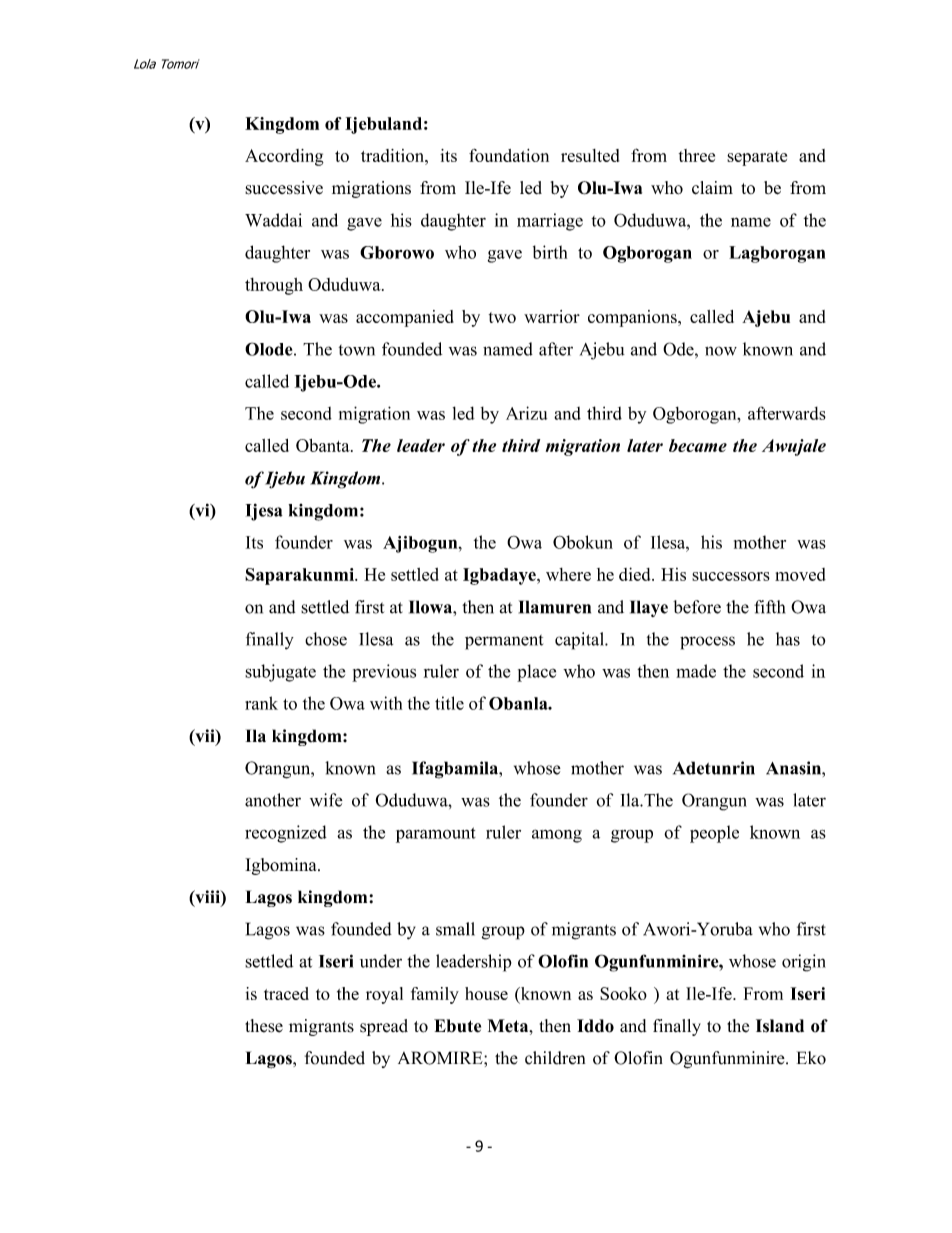 This screenshot has width=952, height=1233. Describe the element at coordinates (698, 445) in the screenshot. I see `became` at that location.
